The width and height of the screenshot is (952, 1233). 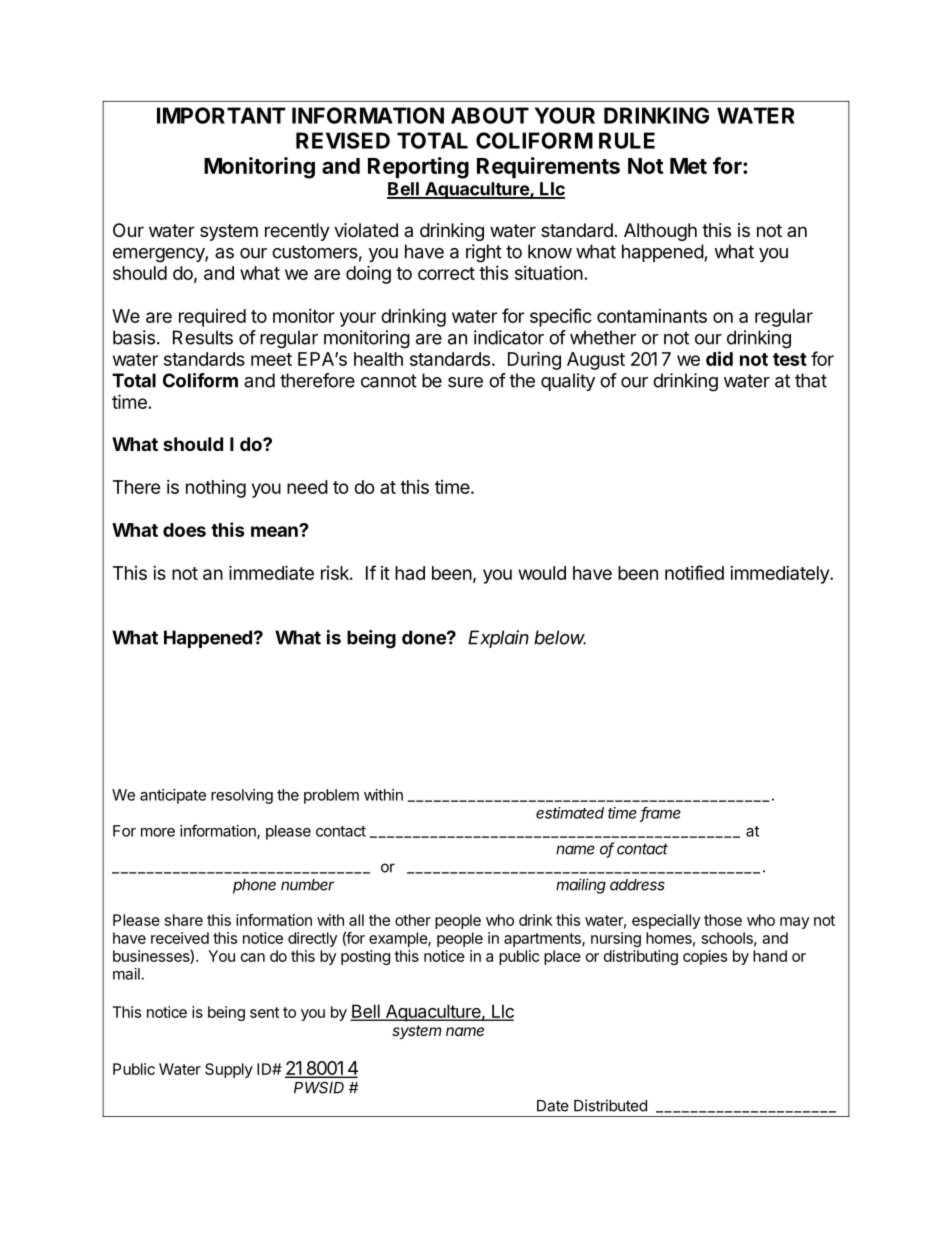 I want to click on Date, so click(x=553, y=1106).
